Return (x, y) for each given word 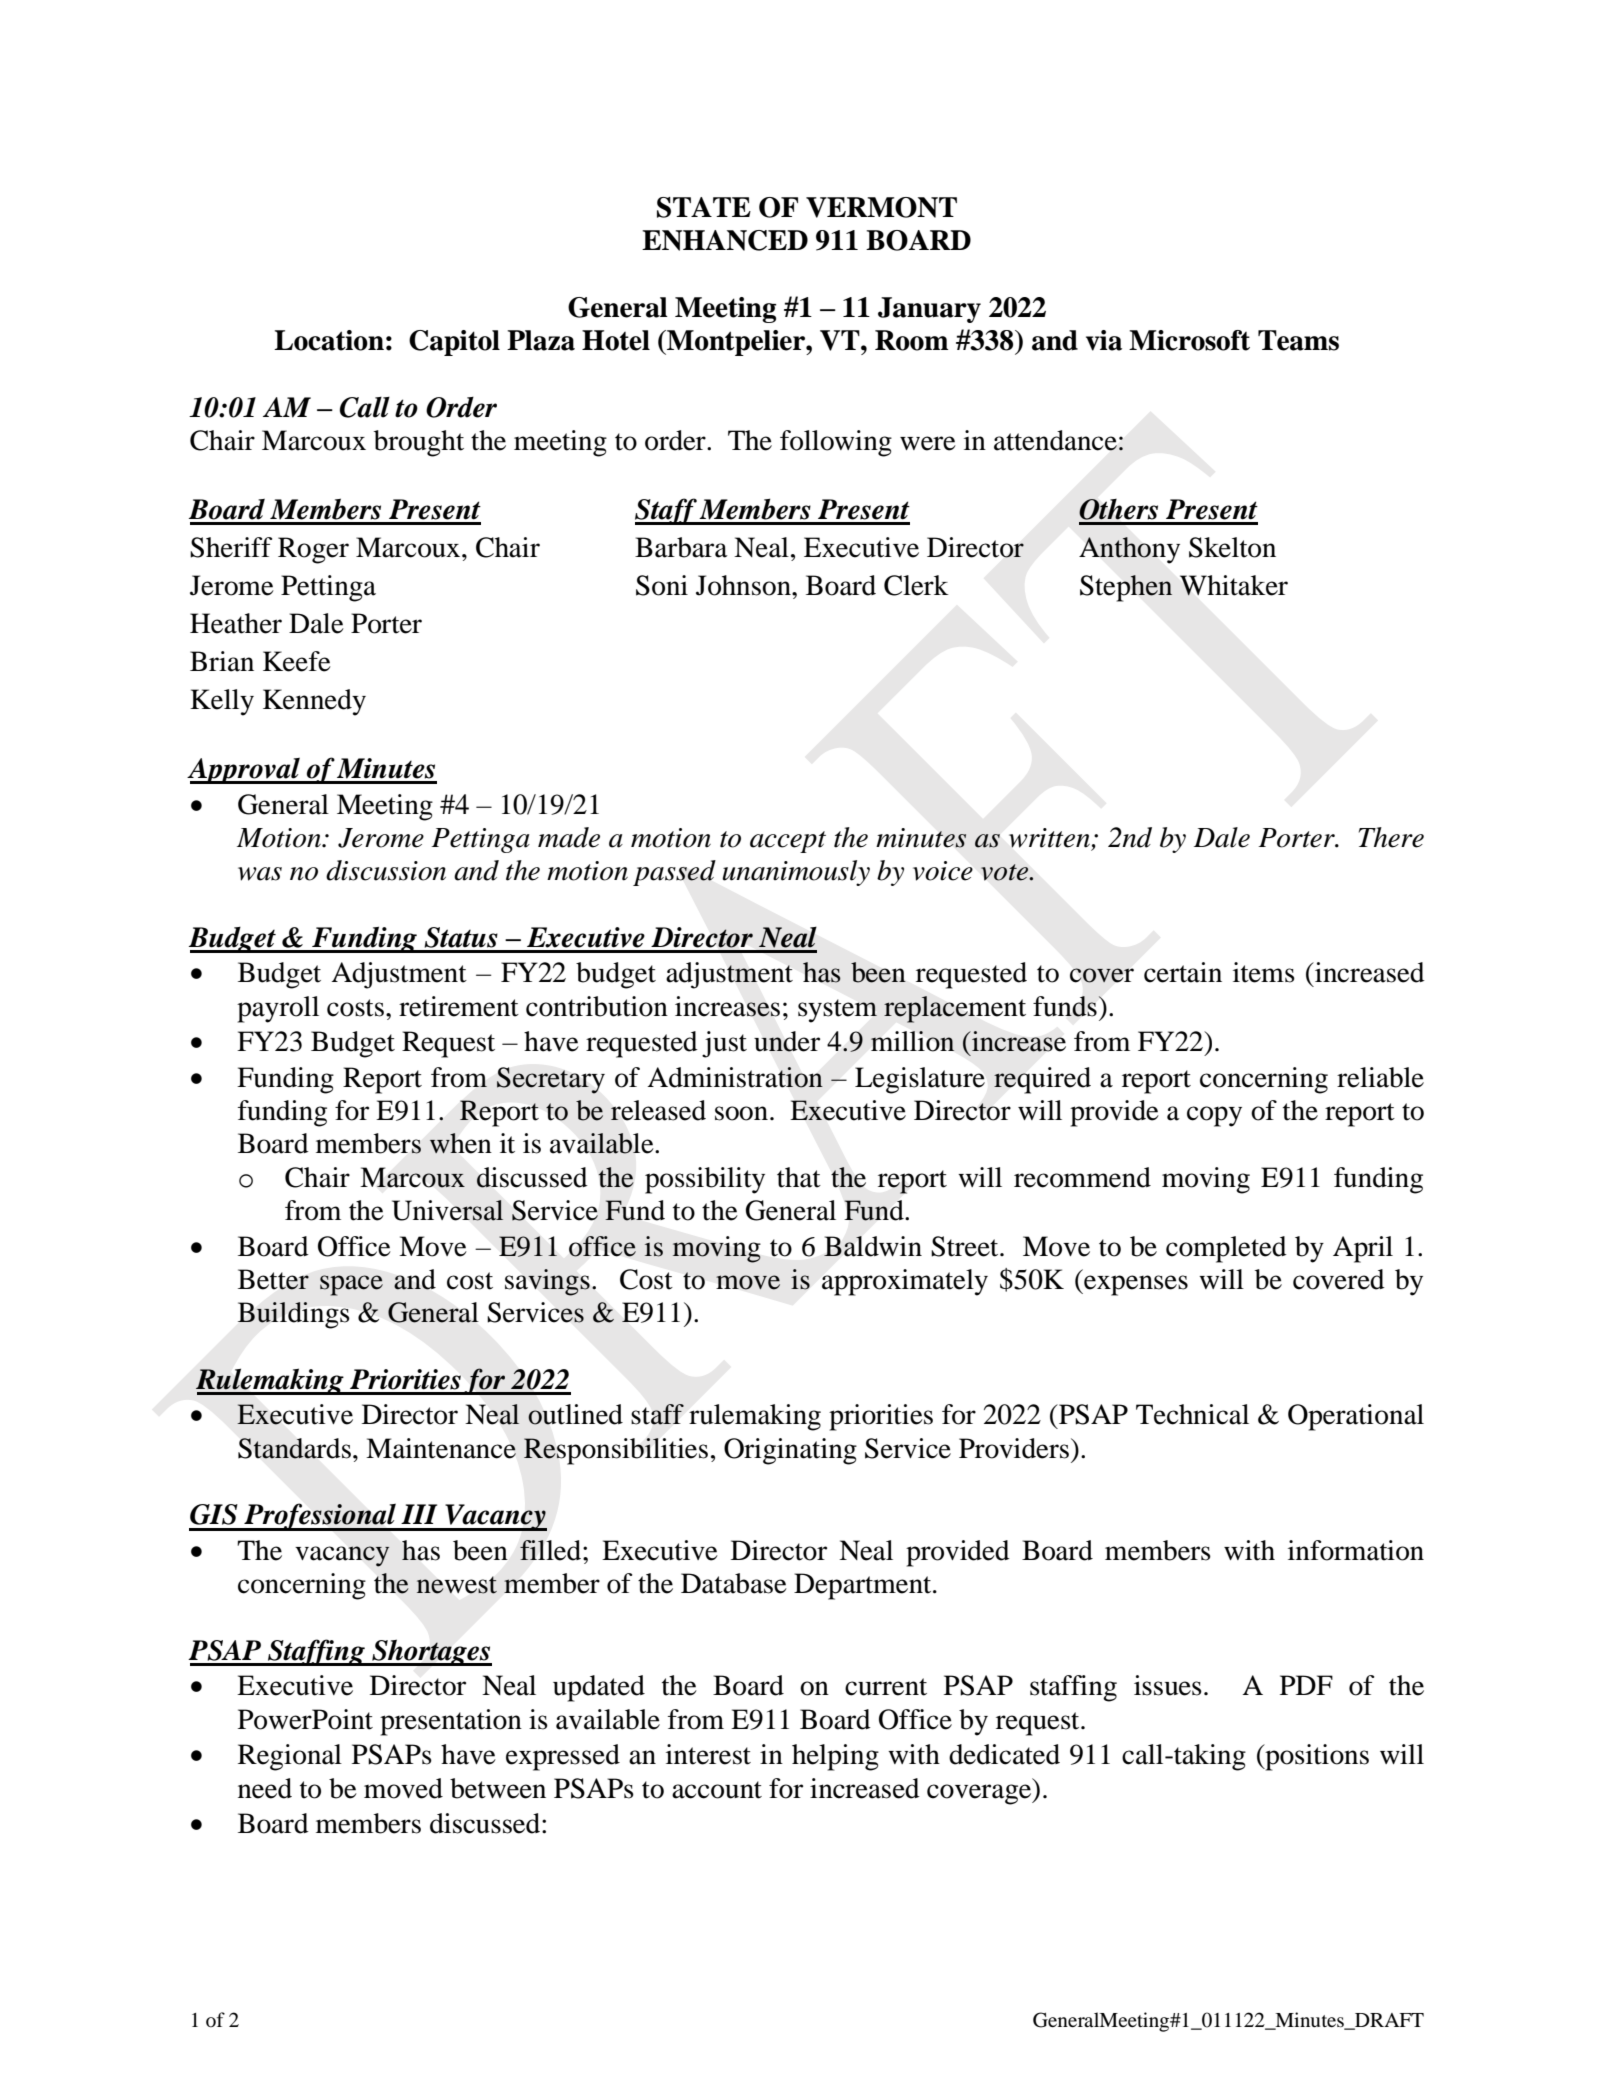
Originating (790, 1451)
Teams (1298, 340)
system (837, 1011)
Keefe (297, 661)
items (1264, 972)
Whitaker (1234, 585)
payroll (278, 1009)
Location (329, 340)
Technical (1192, 1414)
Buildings (294, 1315)
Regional (290, 1757)
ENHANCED (725, 240)
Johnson (744, 585)
